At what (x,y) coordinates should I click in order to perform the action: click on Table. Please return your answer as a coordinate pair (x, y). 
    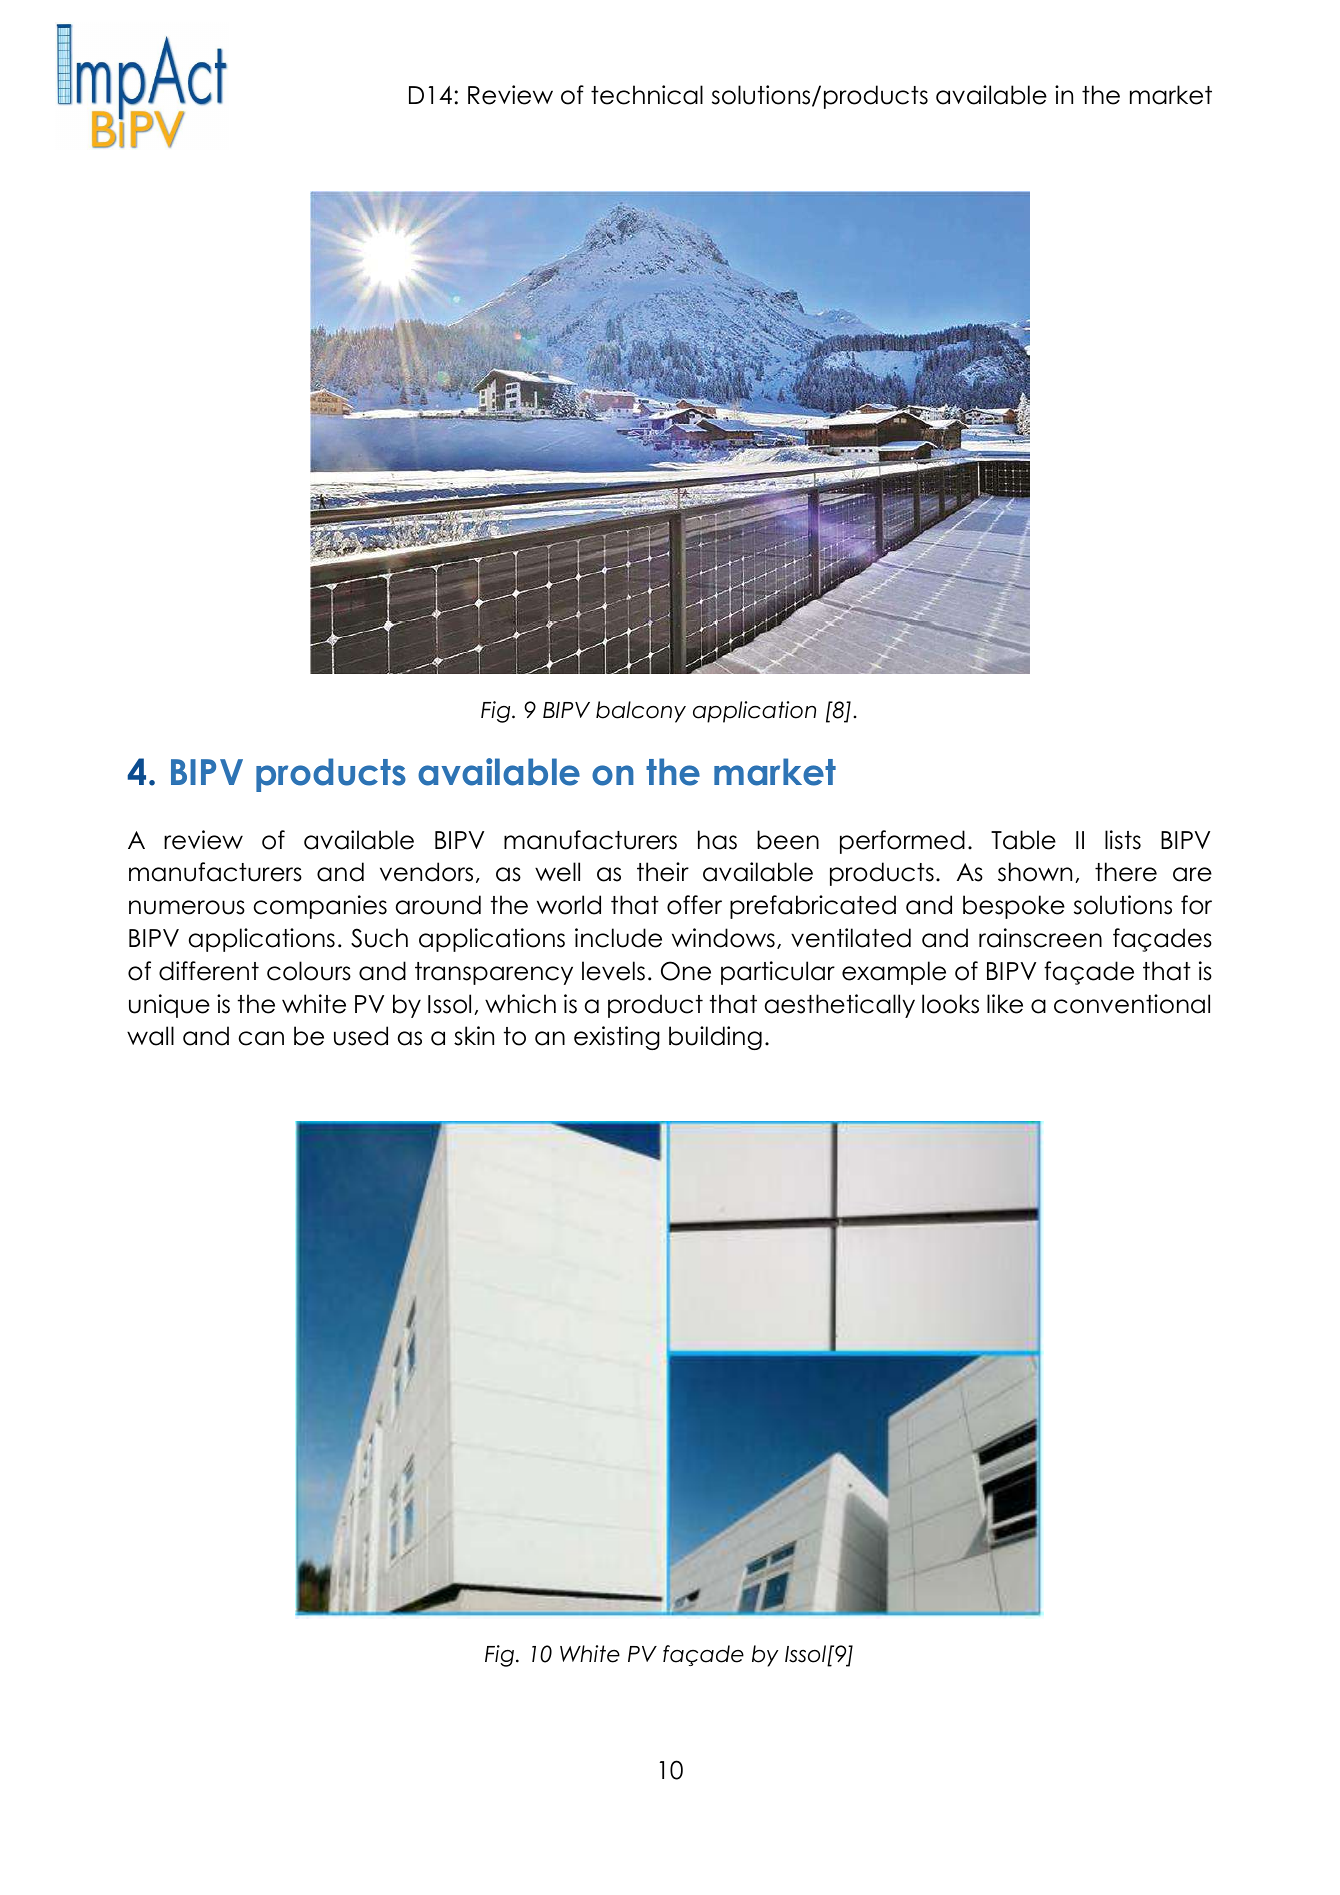
    Looking at the image, I should click on (1023, 840).
